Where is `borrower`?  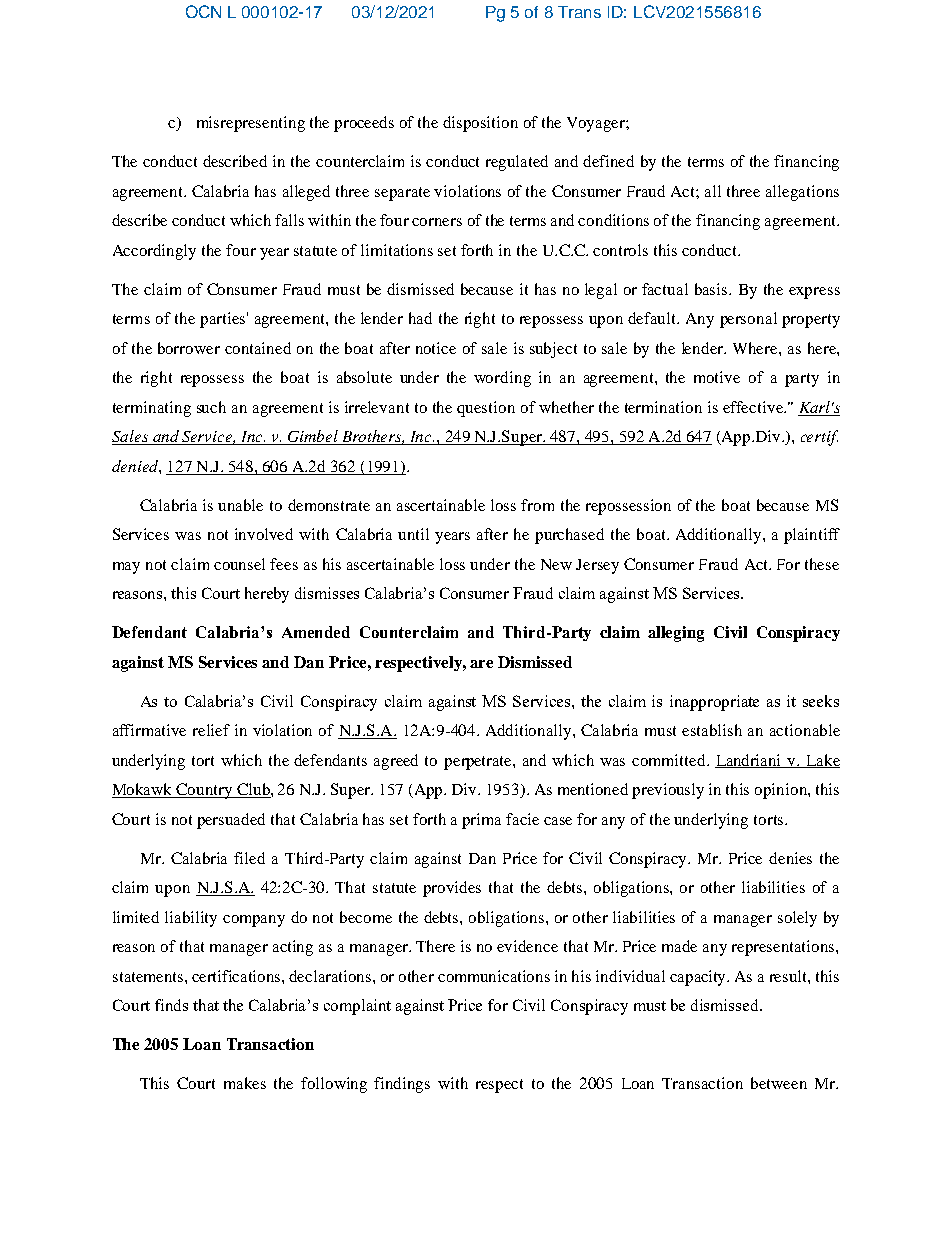
borrower is located at coordinates (189, 348).
